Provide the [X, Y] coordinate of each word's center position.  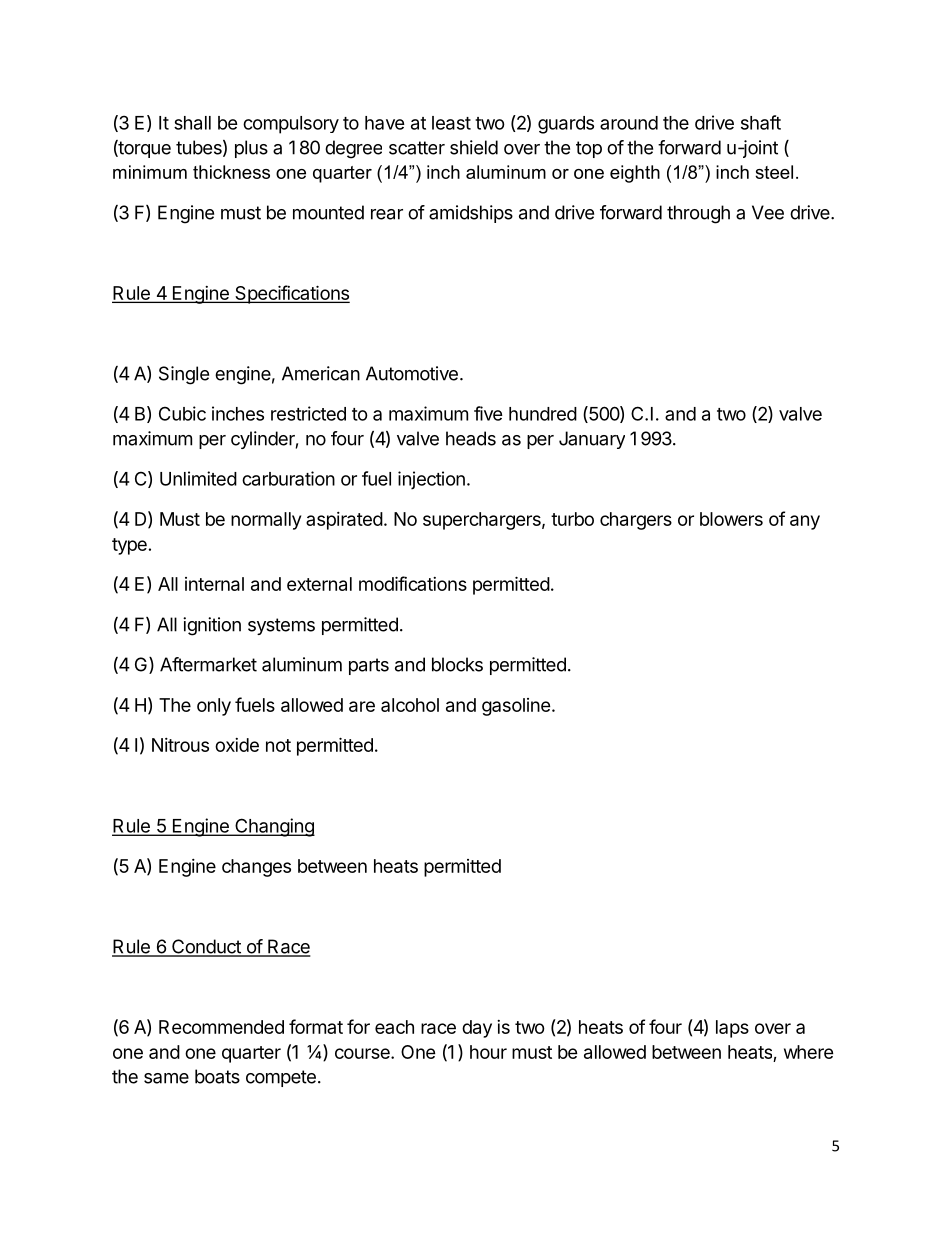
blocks [457, 664]
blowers [731, 519]
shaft [761, 122]
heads [471, 438]
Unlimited [198, 478]
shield [474, 147]
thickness [231, 172]
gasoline [516, 707]
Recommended [221, 1027]
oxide [237, 745]
